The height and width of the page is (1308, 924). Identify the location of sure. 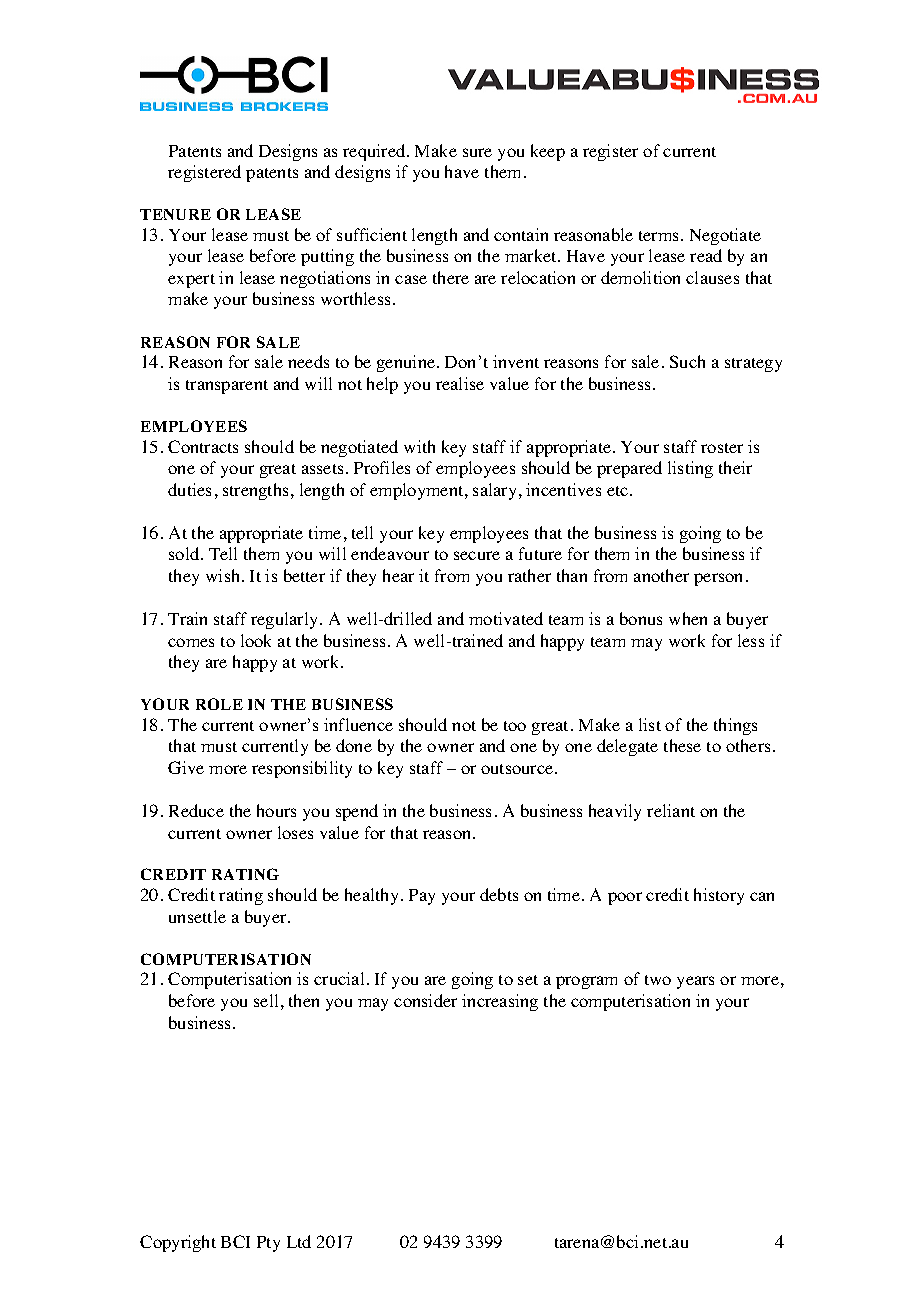
(477, 152).
